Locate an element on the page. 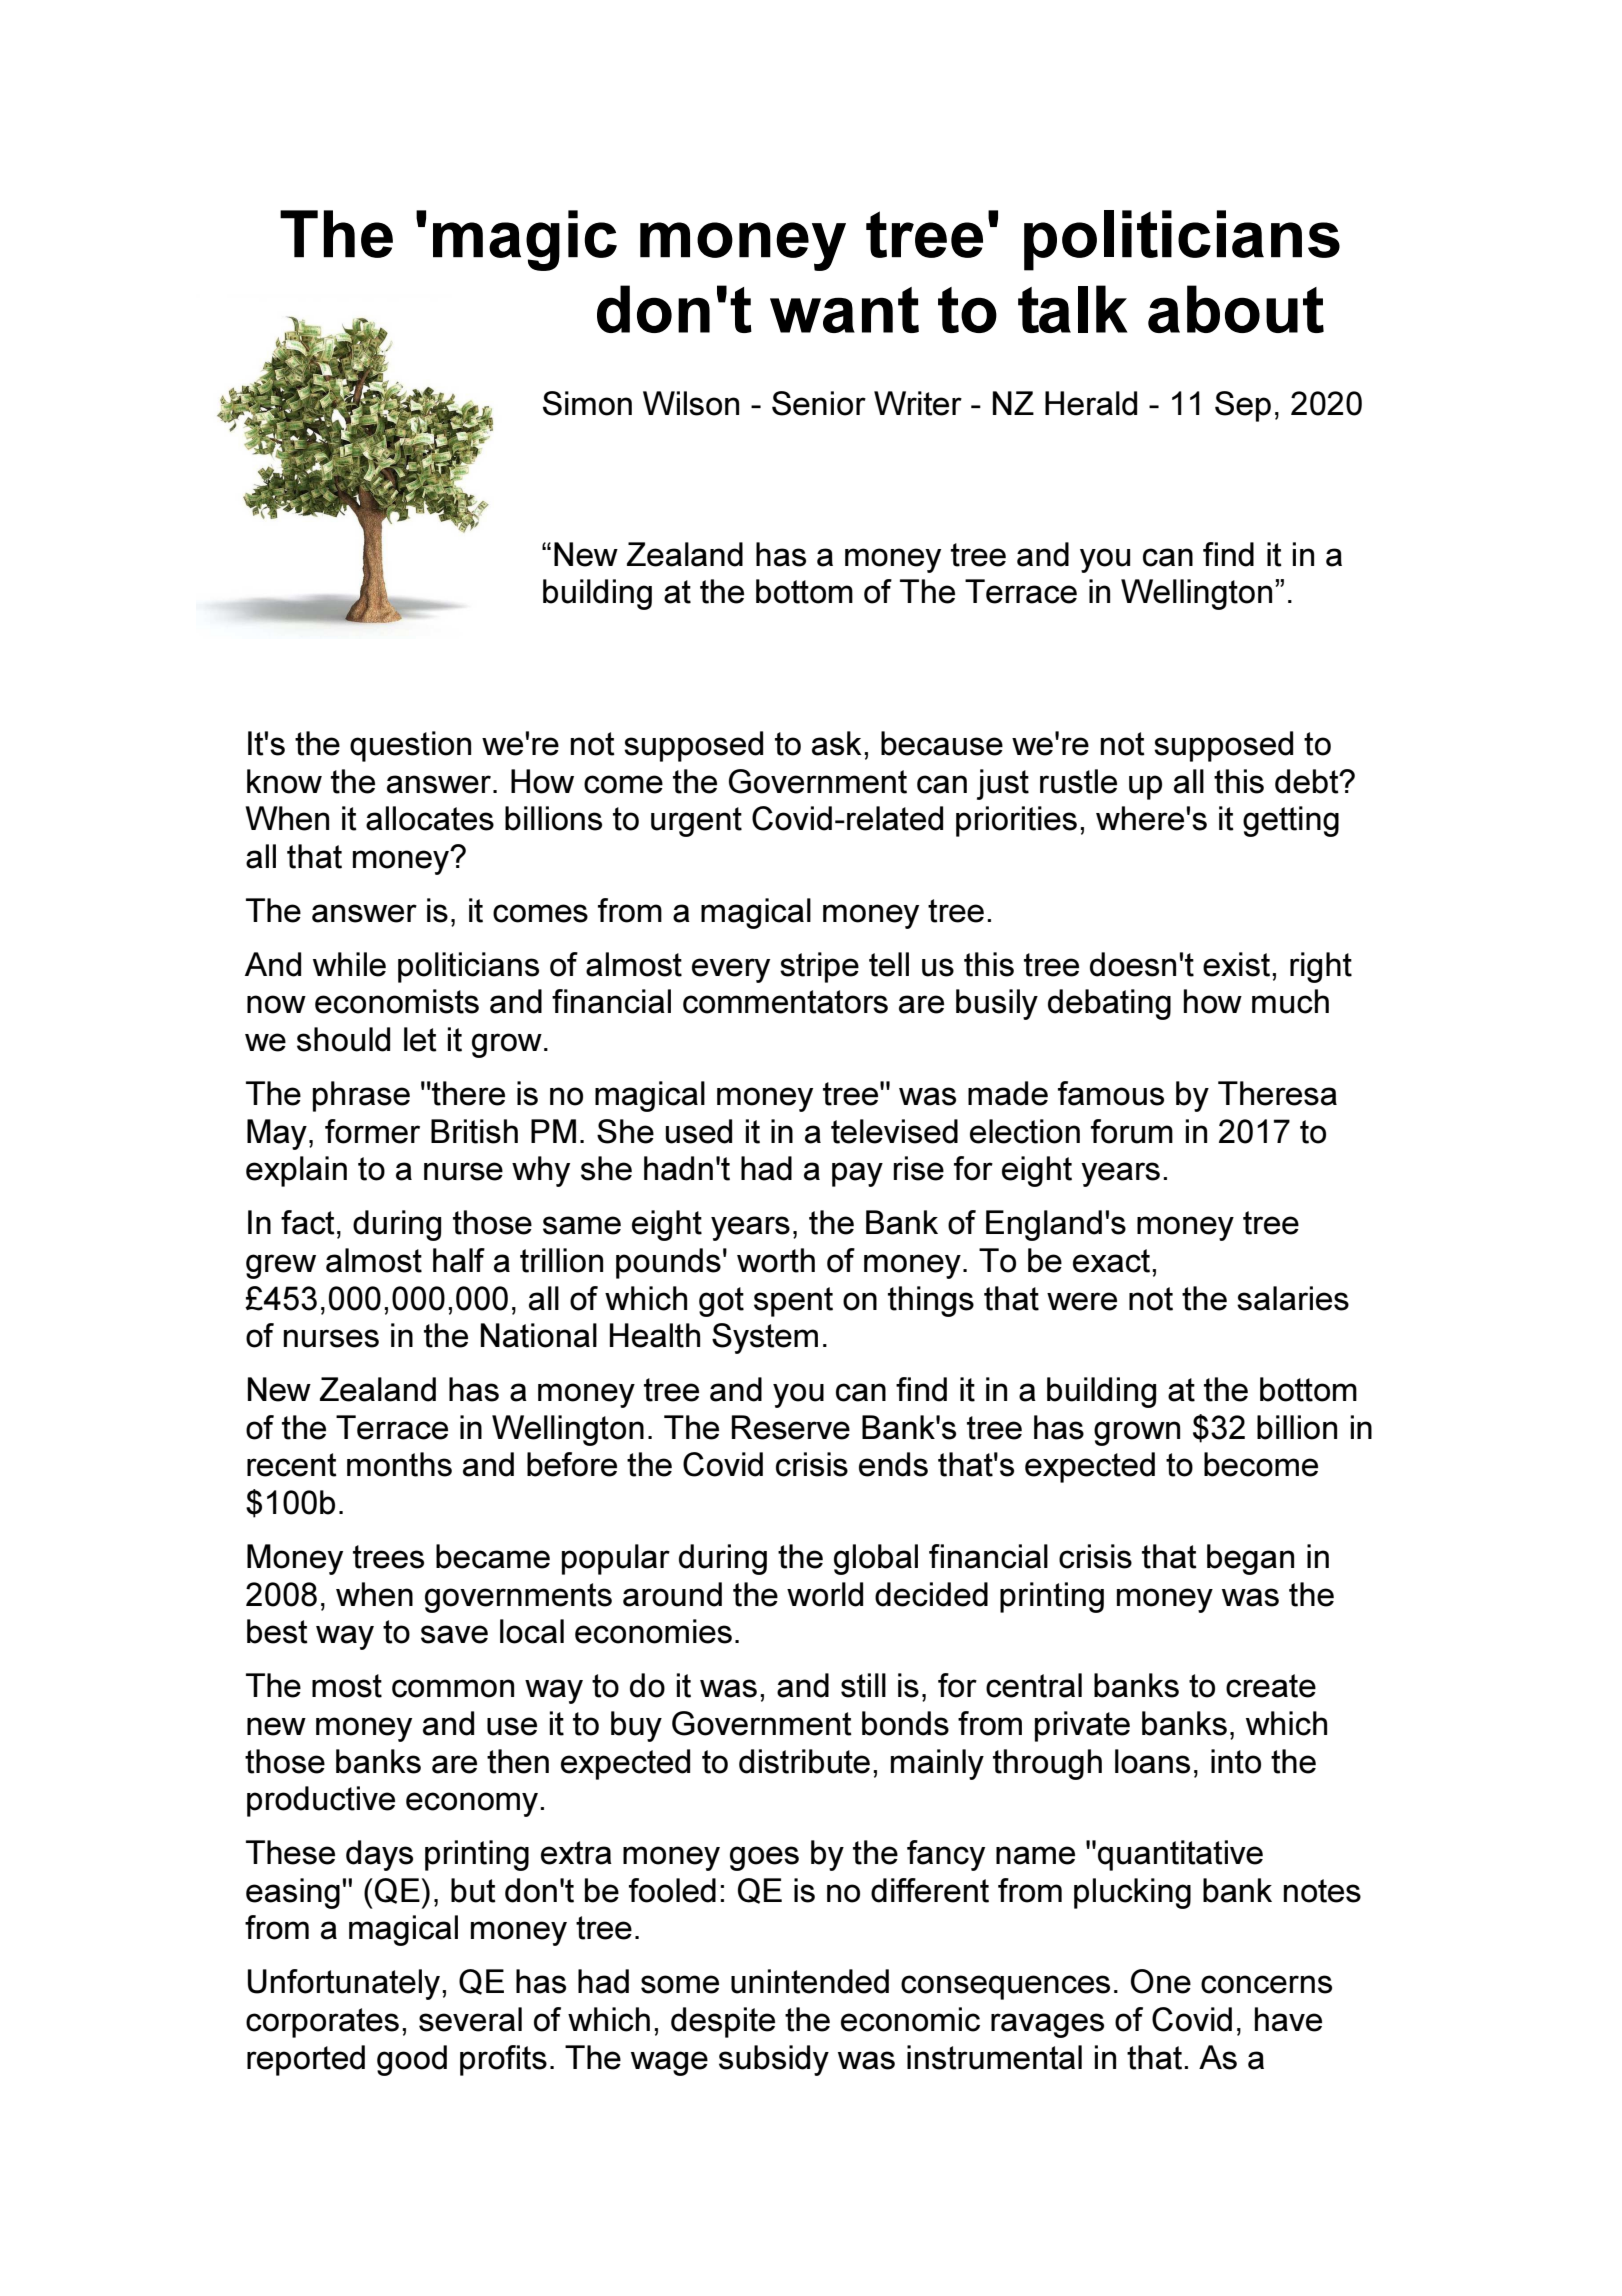 The height and width of the page is (2296, 1622). exist is located at coordinates (1236, 964).
